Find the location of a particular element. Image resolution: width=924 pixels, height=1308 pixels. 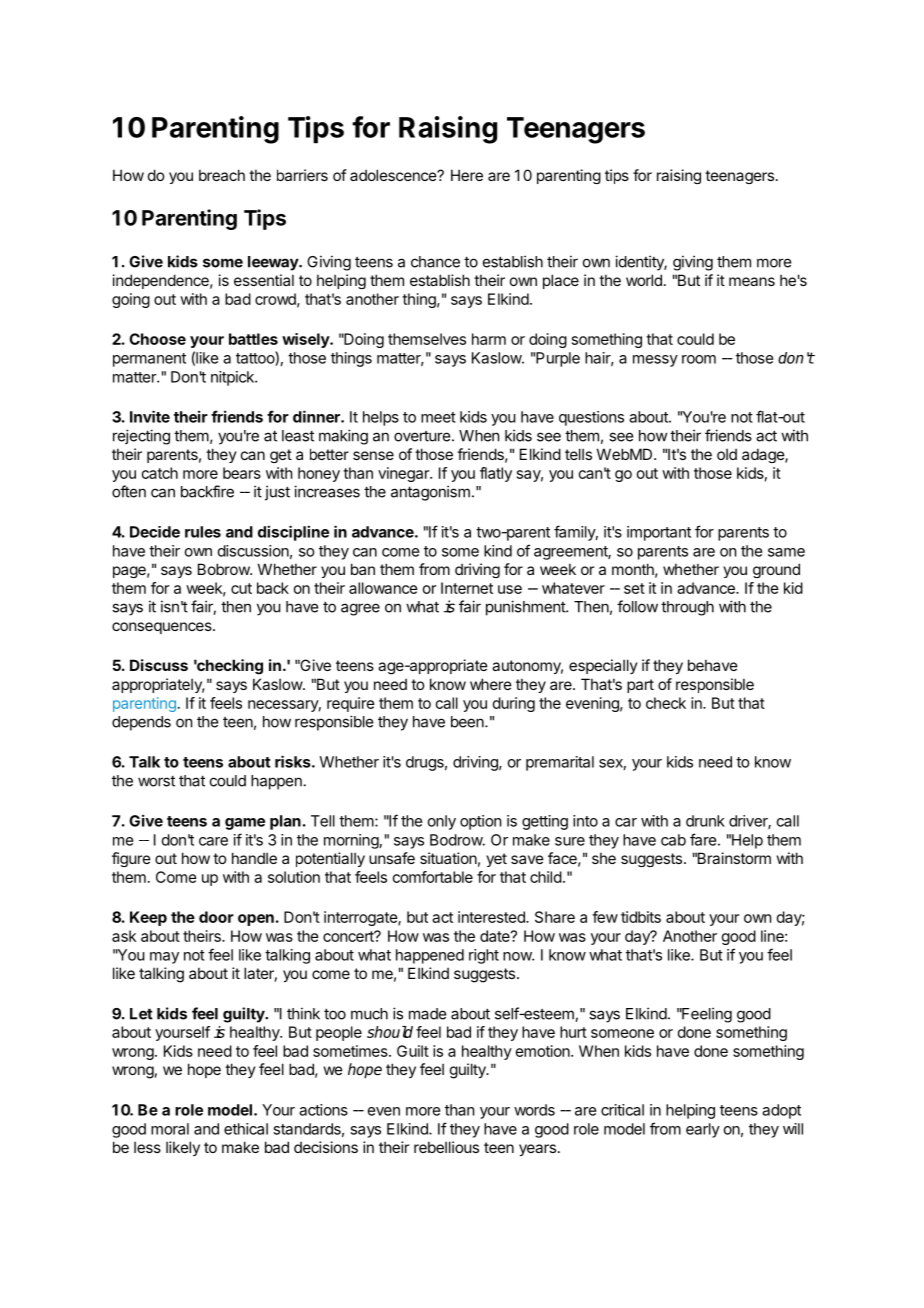

important is located at coordinates (659, 533).
